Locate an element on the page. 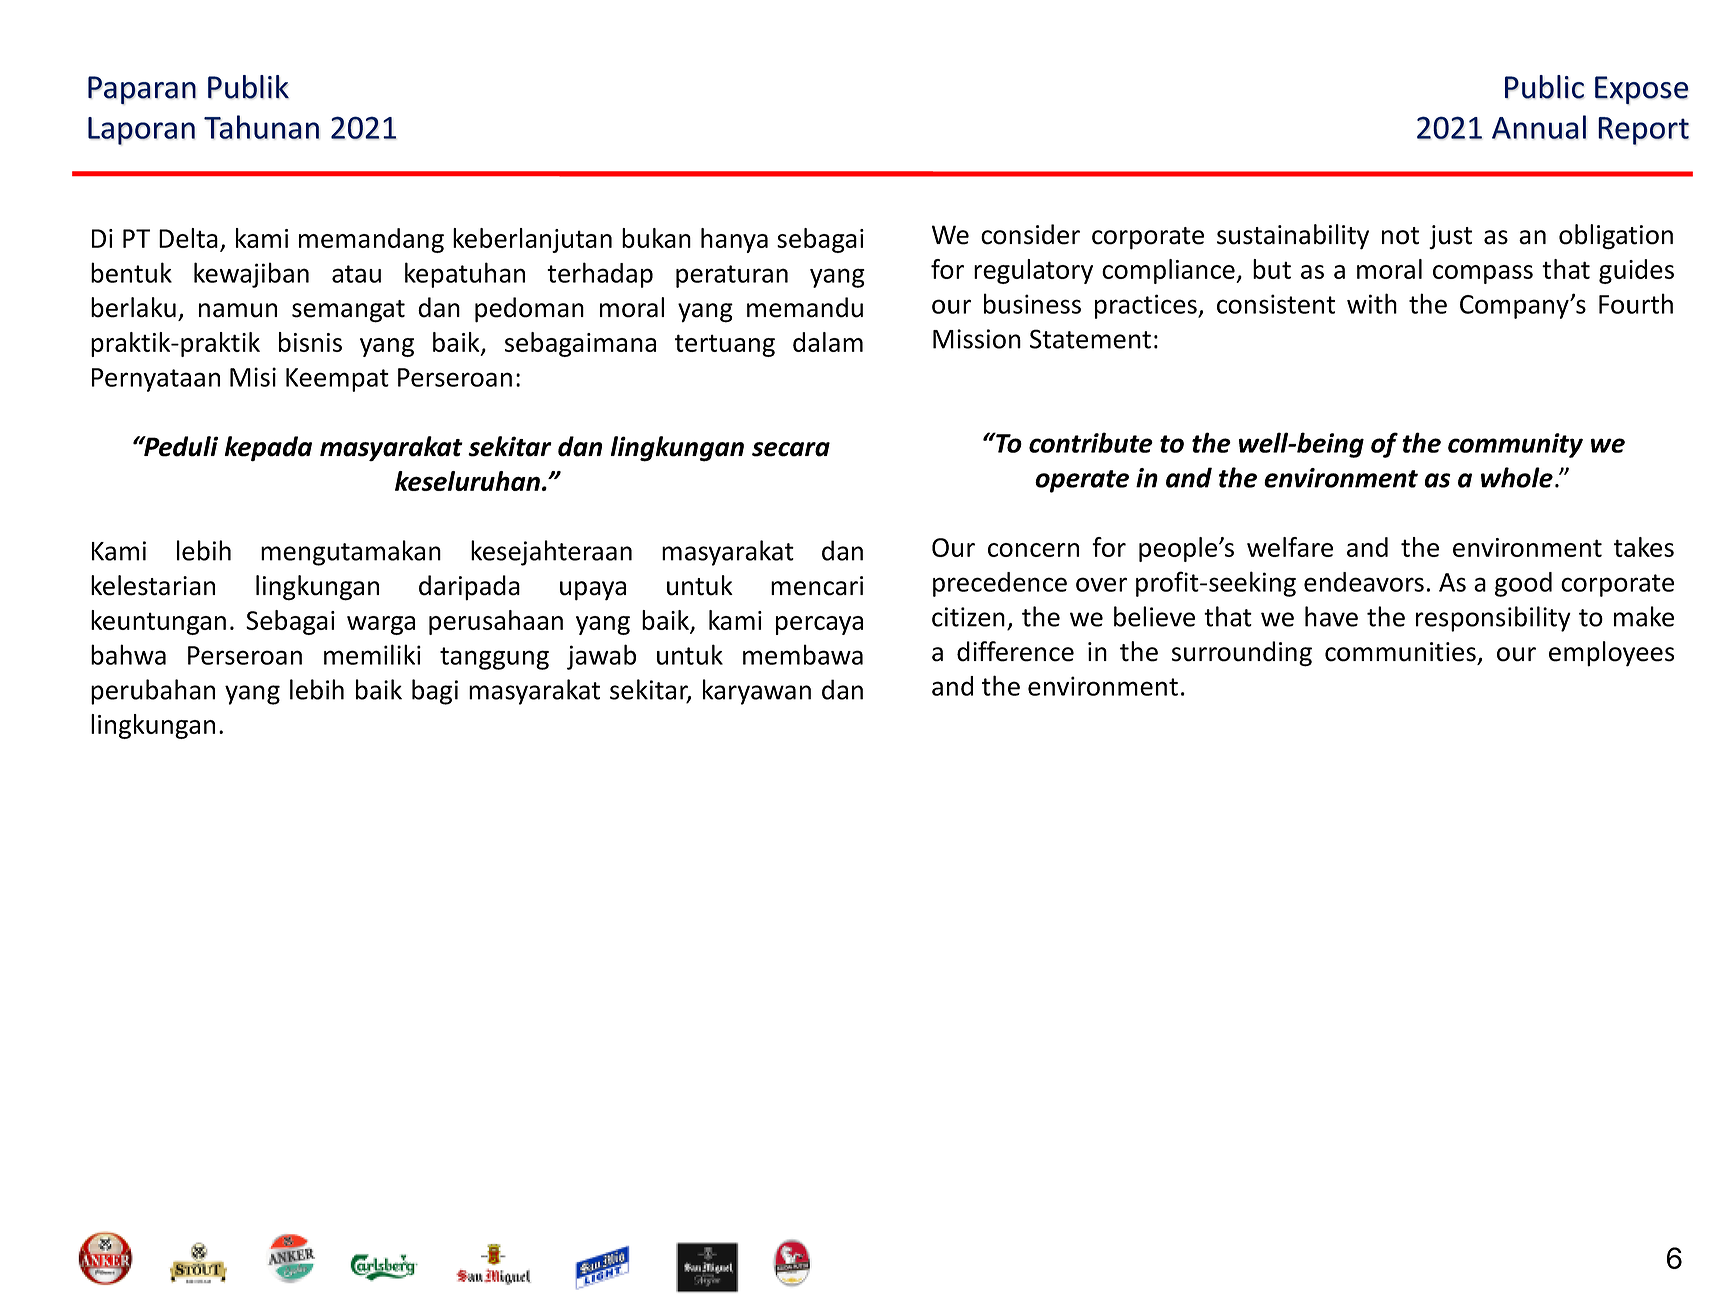 The height and width of the image is (1302, 1736). operate is located at coordinates (1082, 481).
